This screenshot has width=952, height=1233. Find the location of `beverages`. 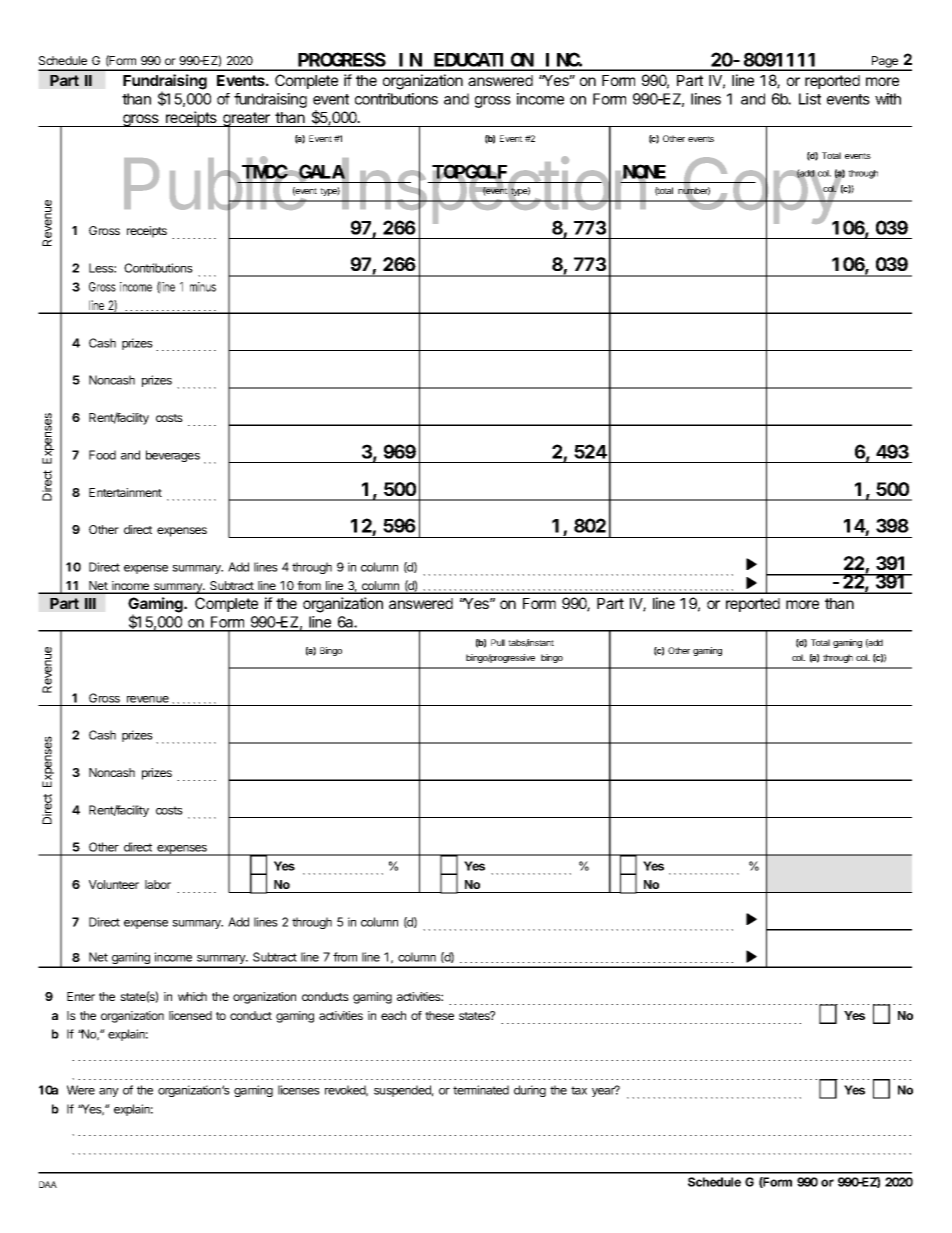

beverages is located at coordinates (173, 456).
